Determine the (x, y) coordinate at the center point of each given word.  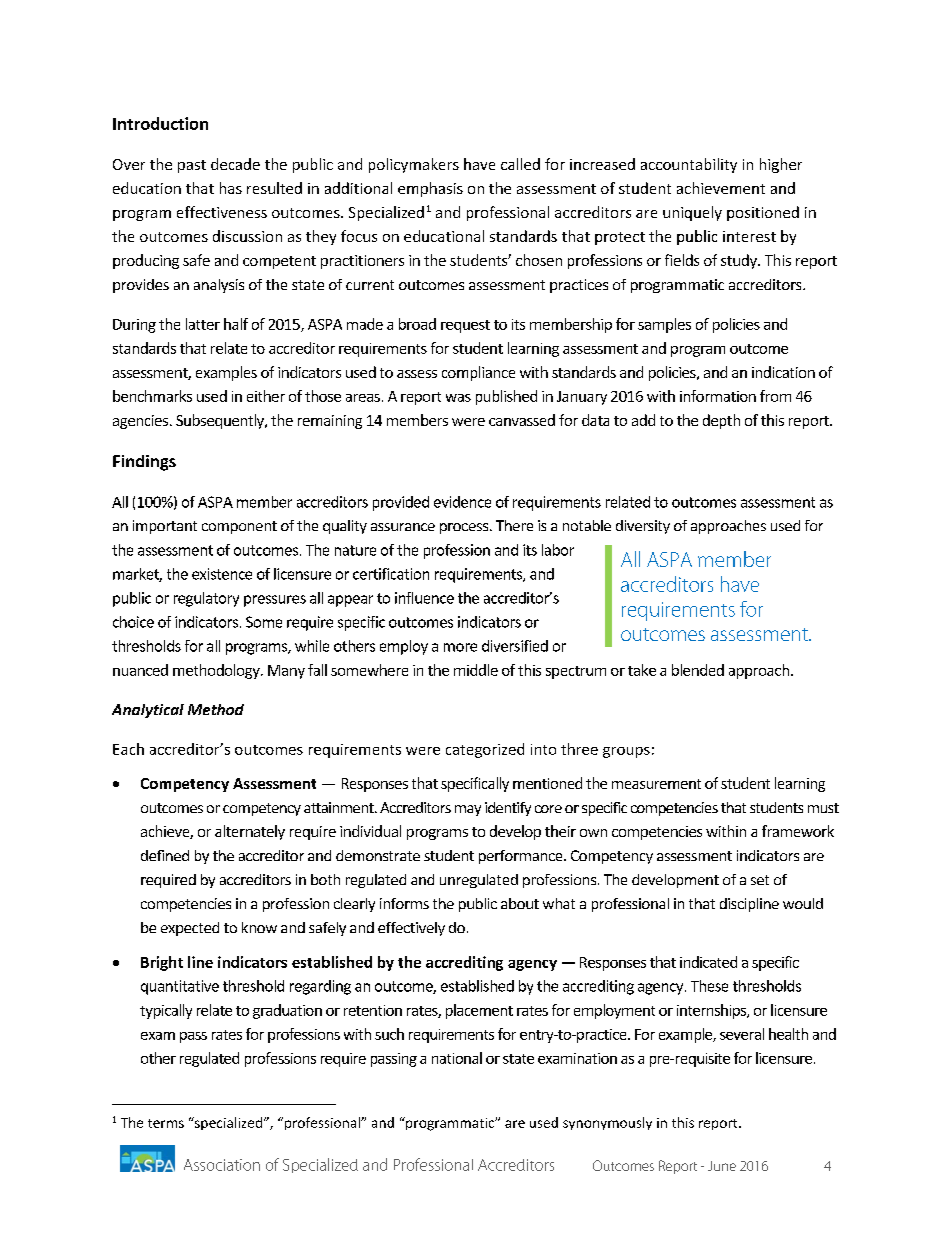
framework (798, 831)
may (468, 810)
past (192, 166)
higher (781, 165)
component (239, 527)
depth (721, 421)
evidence (462, 502)
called (520, 164)
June (722, 1166)
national (457, 1058)
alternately (250, 832)
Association (222, 1165)
